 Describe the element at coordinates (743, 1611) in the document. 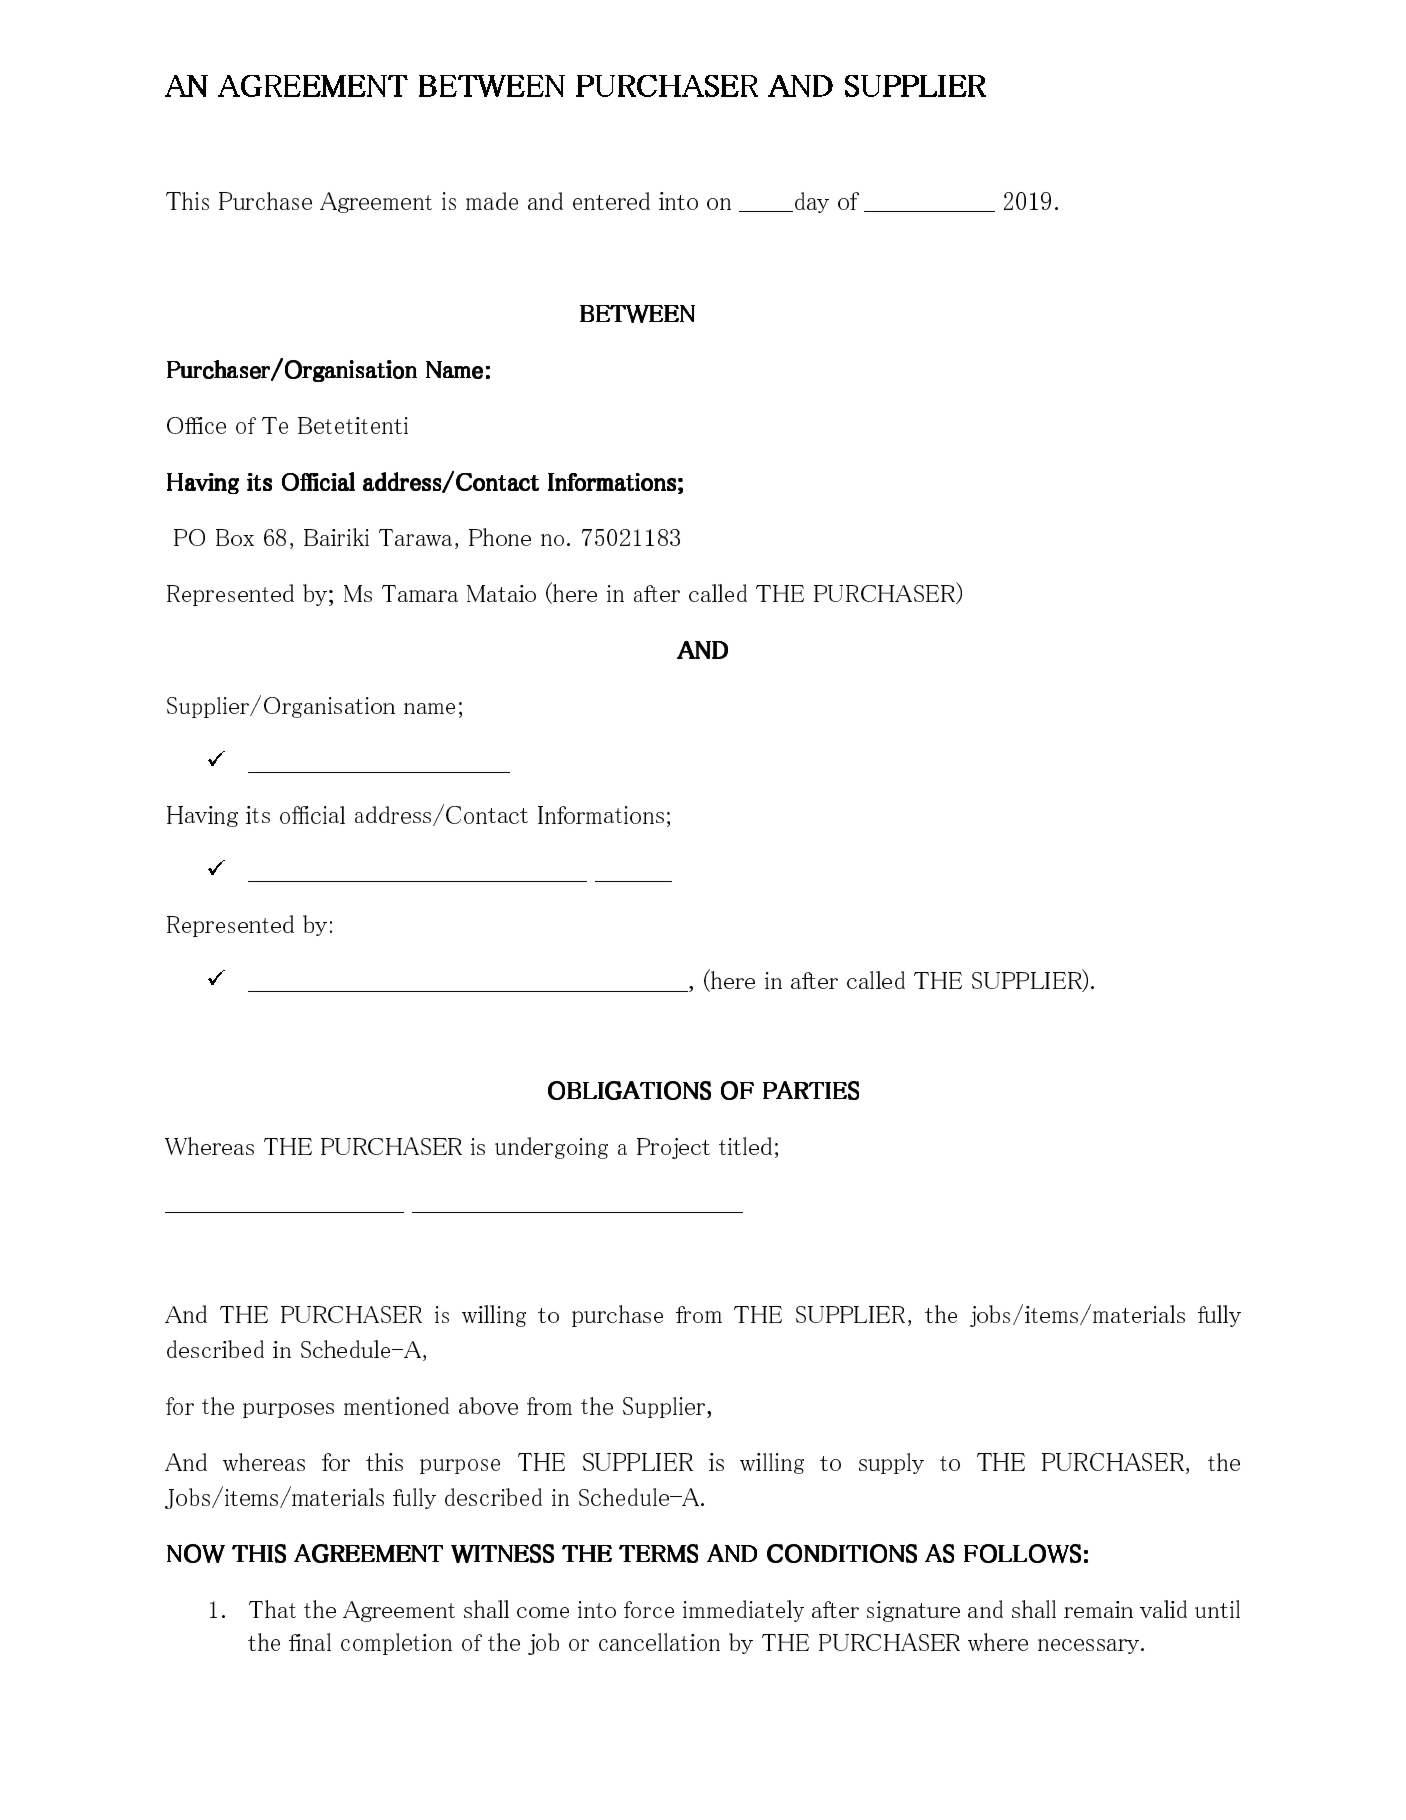

I see `immediately` at that location.
